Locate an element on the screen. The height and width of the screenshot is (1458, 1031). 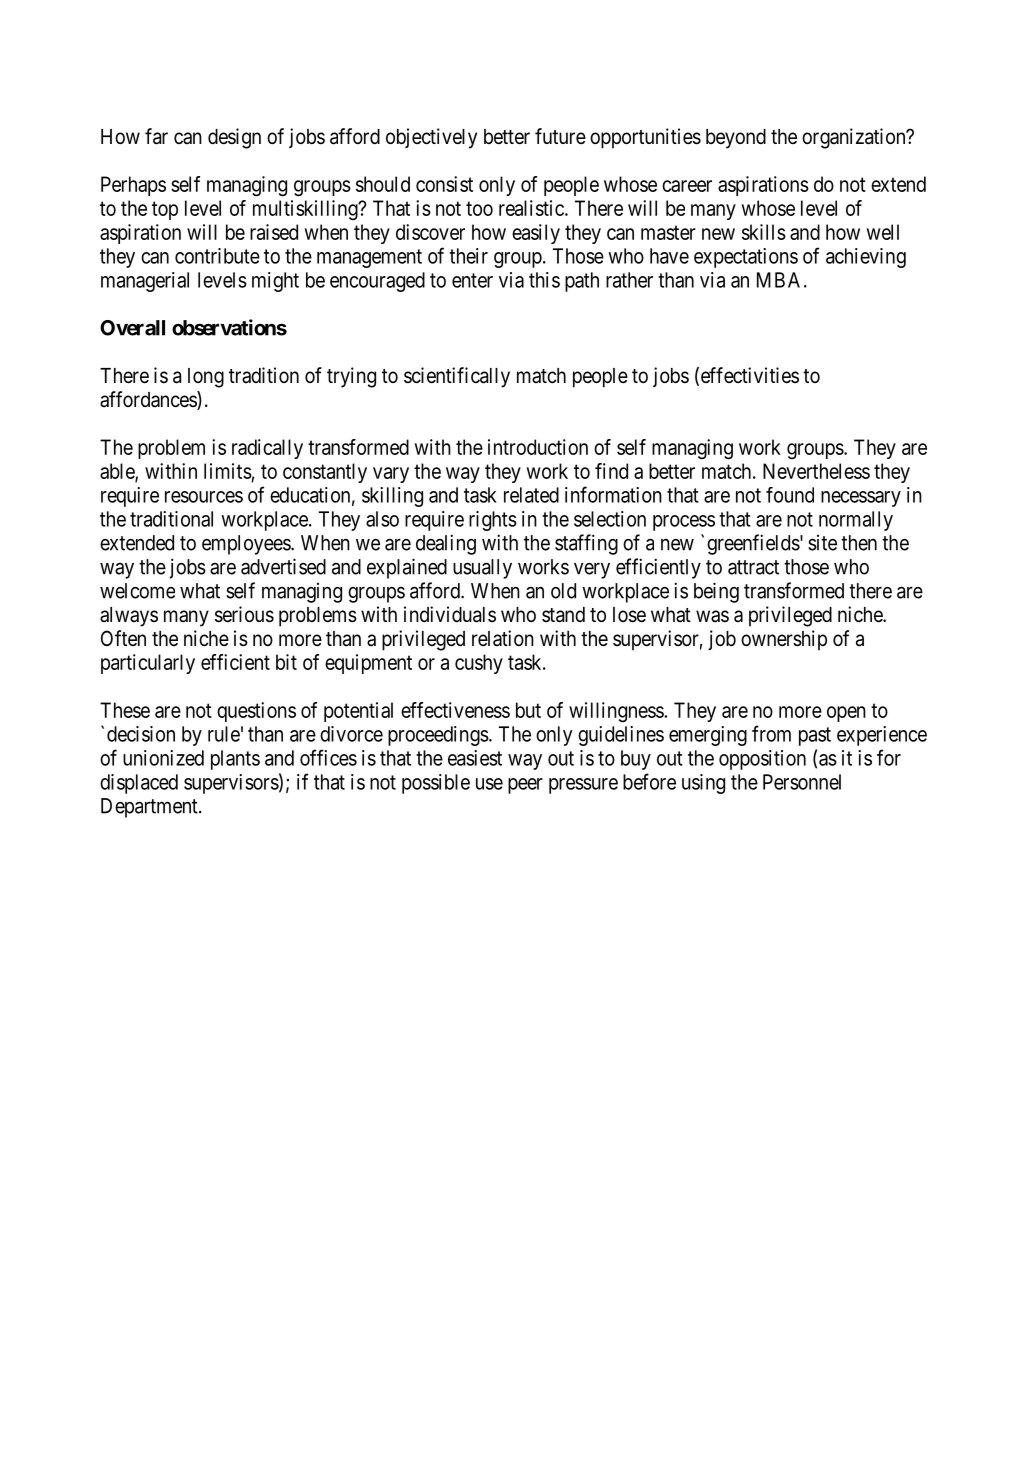
plants is located at coordinates (235, 760).
